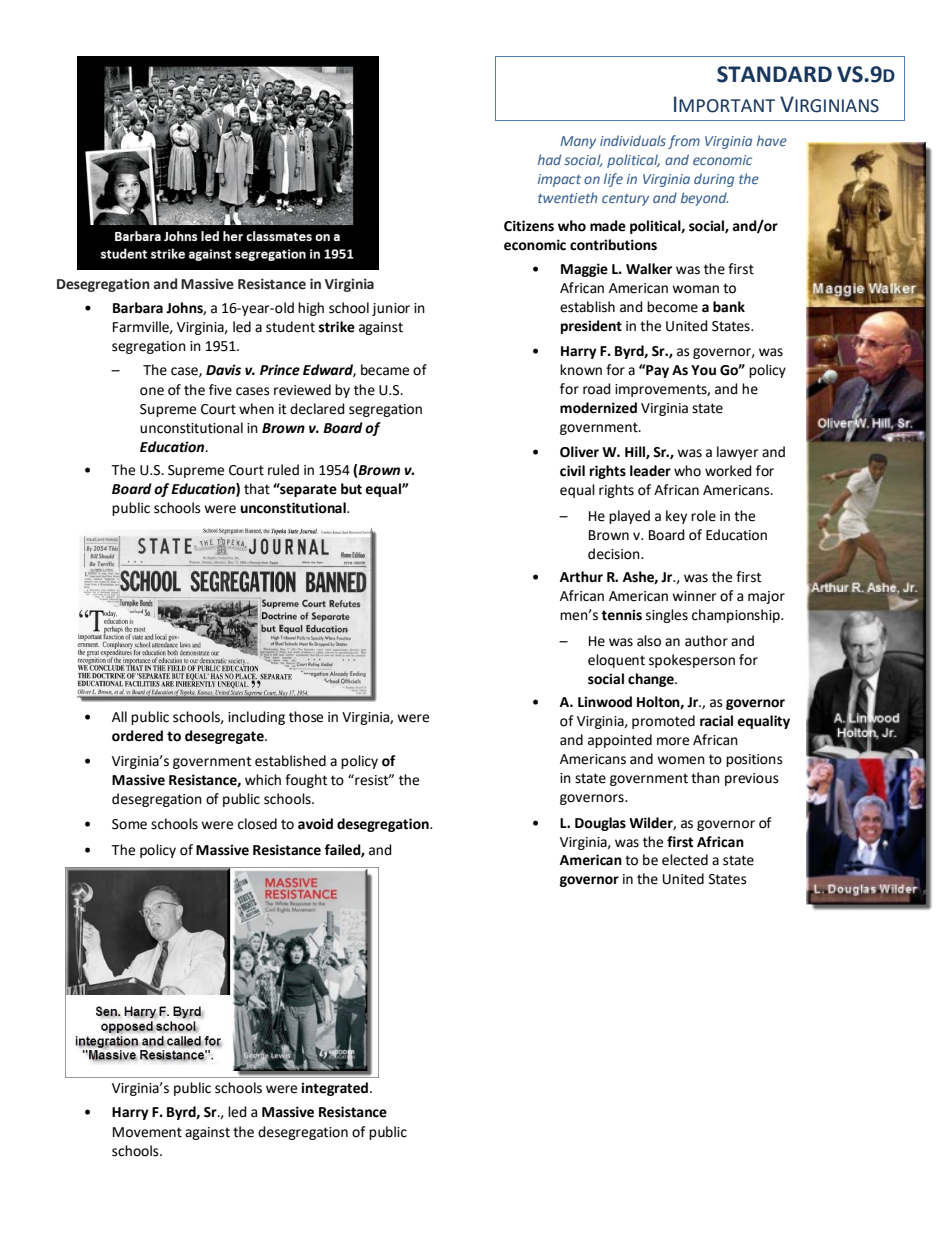 The image size is (952, 1233). Describe the element at coordinates (694, 596) in the screenshot. I see `winner` at that location.
